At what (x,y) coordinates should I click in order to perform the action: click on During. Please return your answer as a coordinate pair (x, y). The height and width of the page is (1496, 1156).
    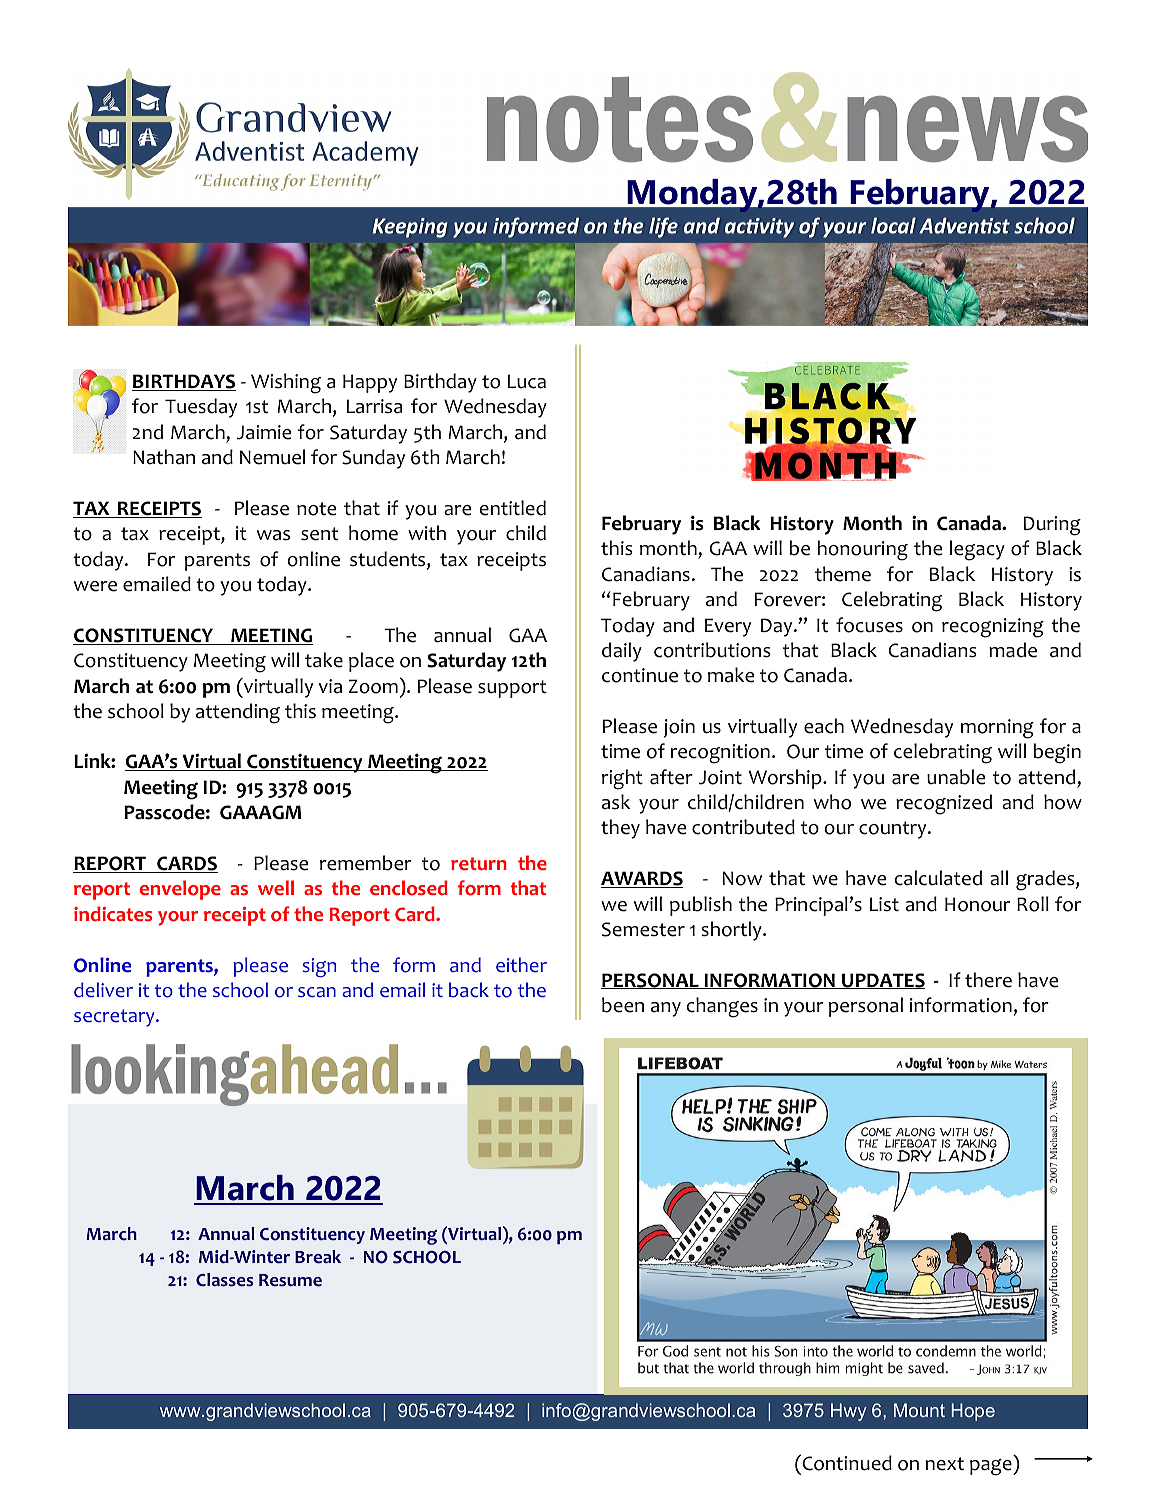
    Looking at the image, I should click on (1052, 526).
